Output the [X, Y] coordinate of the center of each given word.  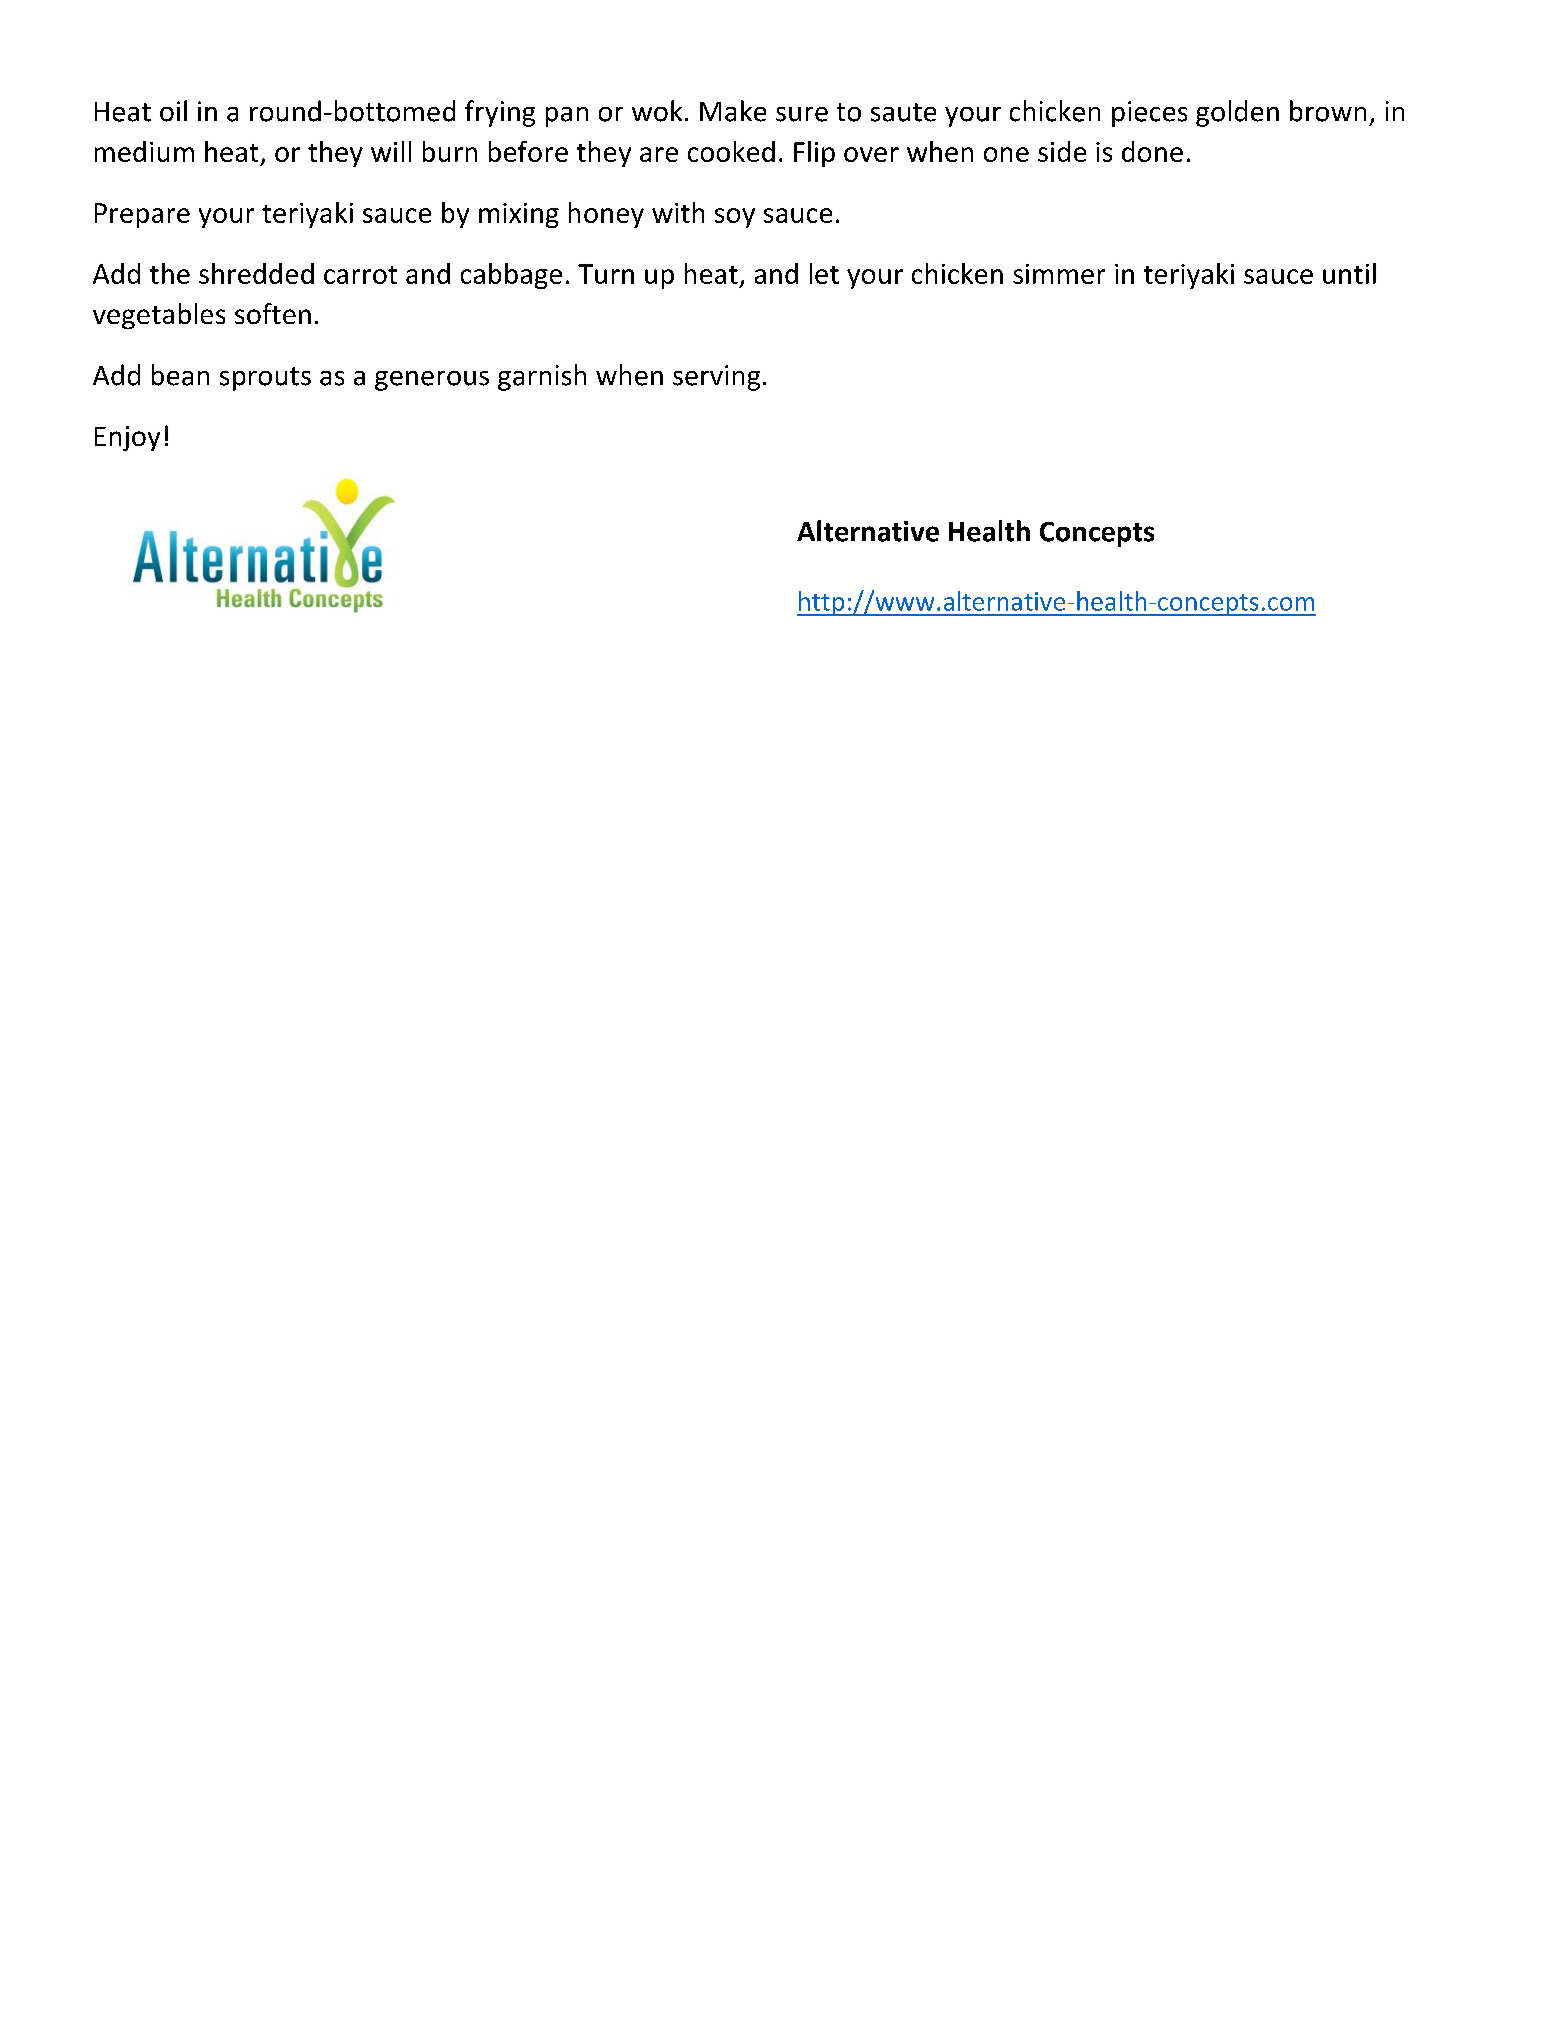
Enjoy [127, 438]
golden [1237, 113]
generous [432, 381]
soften [273, 313]
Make [733, 111]
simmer [1059, 274]
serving [716, 378]
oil [173, 111]
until [1349, 273]
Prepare [142, 215]
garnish [542, 377]
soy [735, 218]
